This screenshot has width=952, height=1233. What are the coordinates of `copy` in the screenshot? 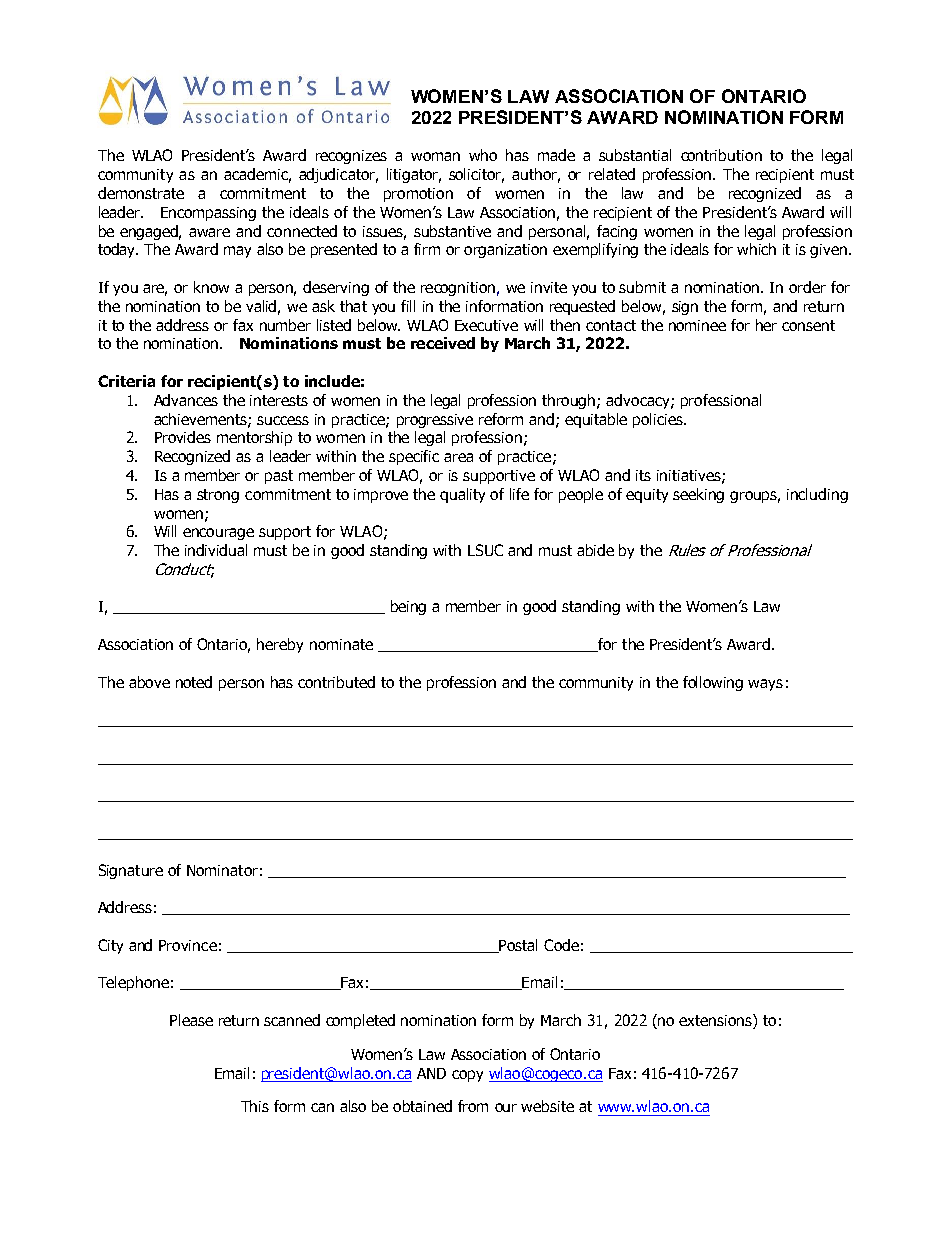 It's located at (467, 1076).
